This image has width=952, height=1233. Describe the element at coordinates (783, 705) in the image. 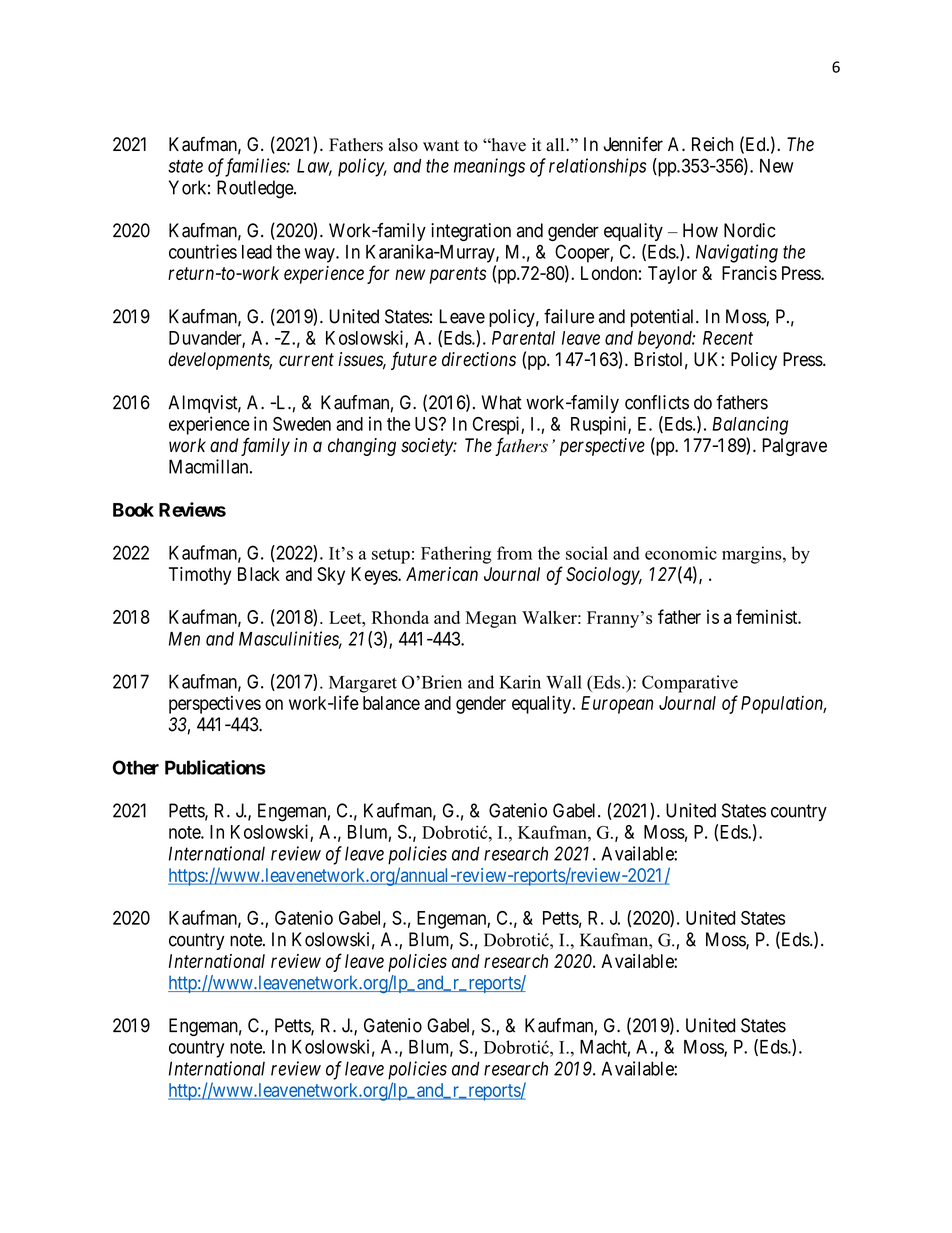

I see `Population` at that location.
